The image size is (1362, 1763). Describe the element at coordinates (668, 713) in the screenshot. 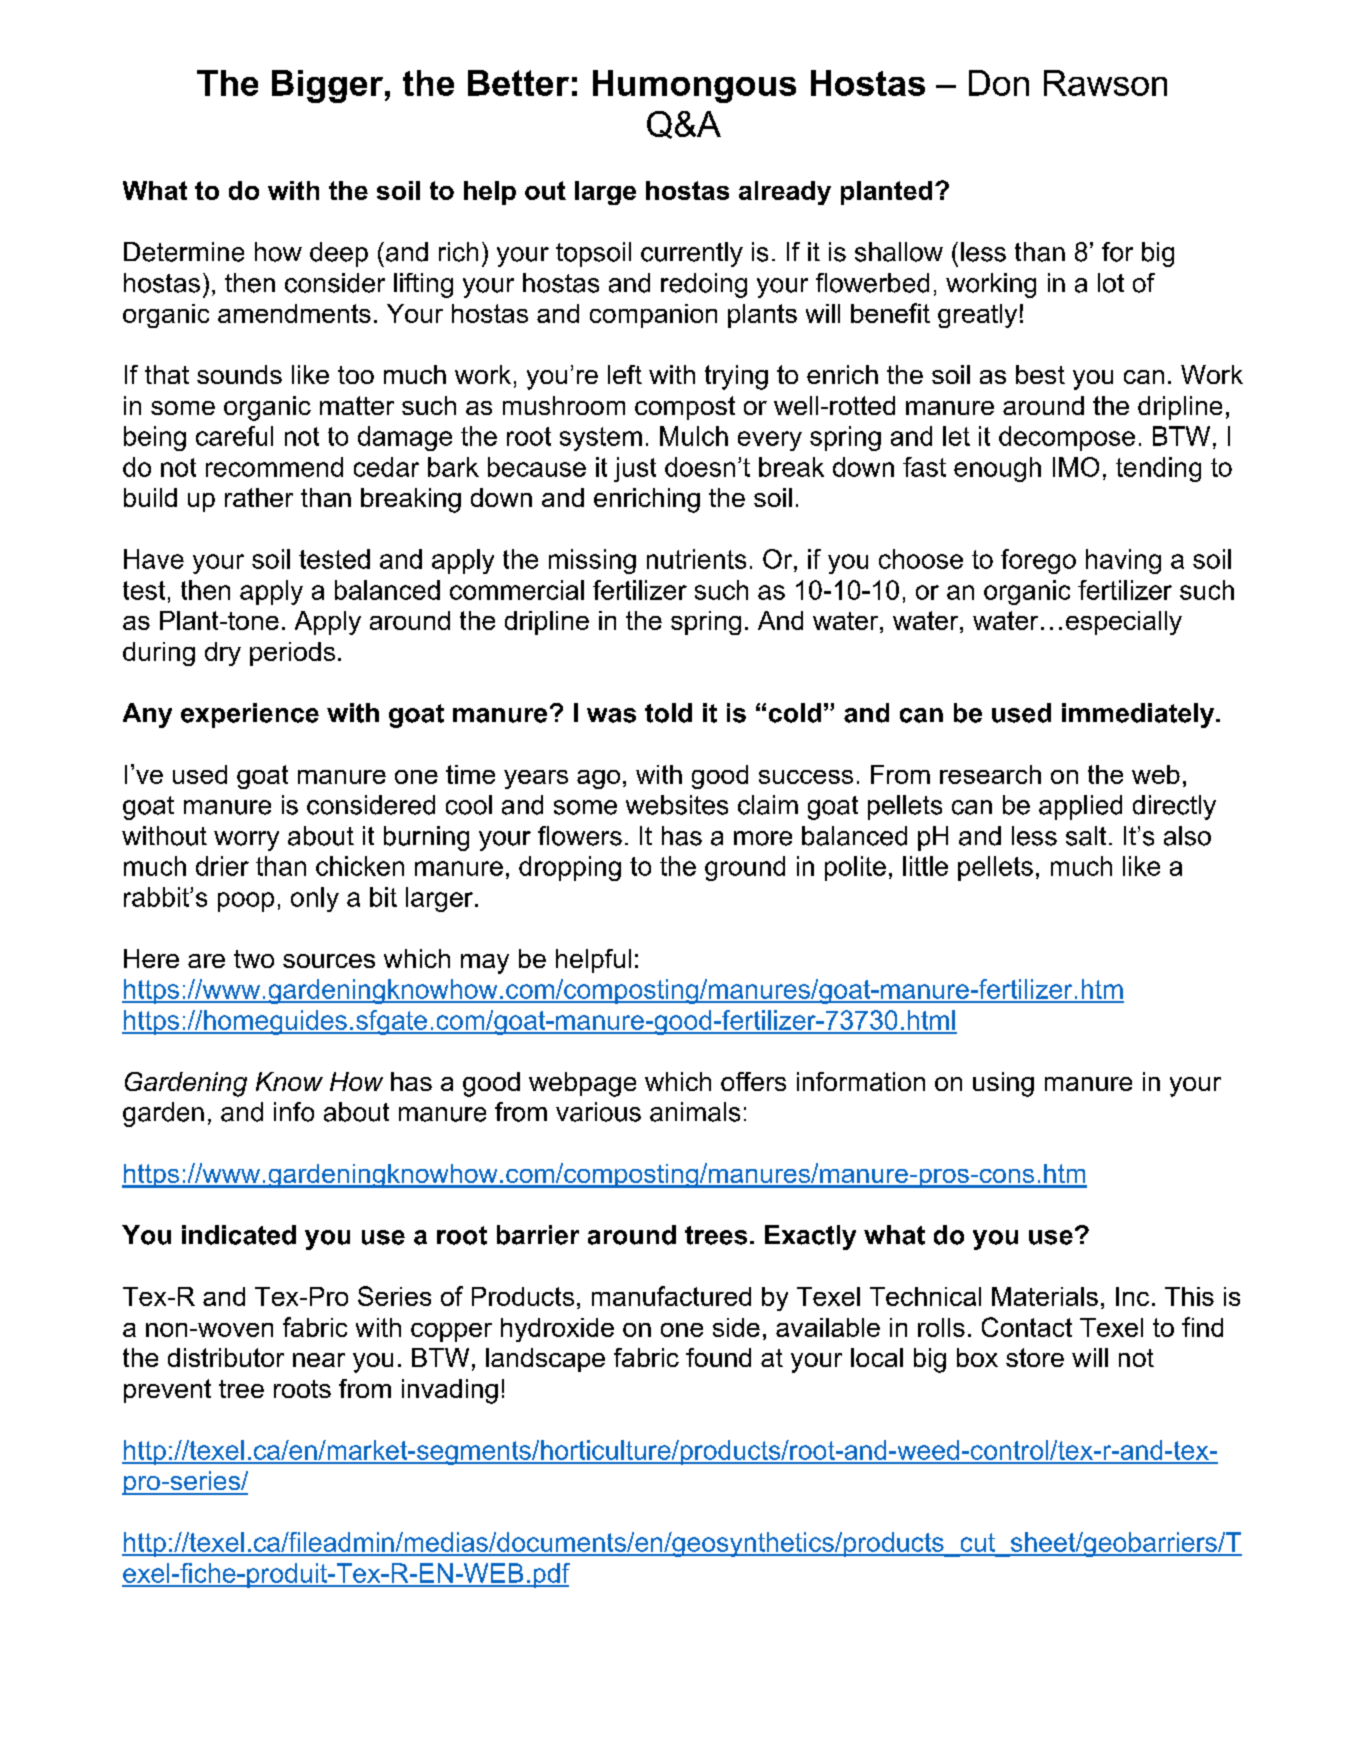

I see `told` at that location.
